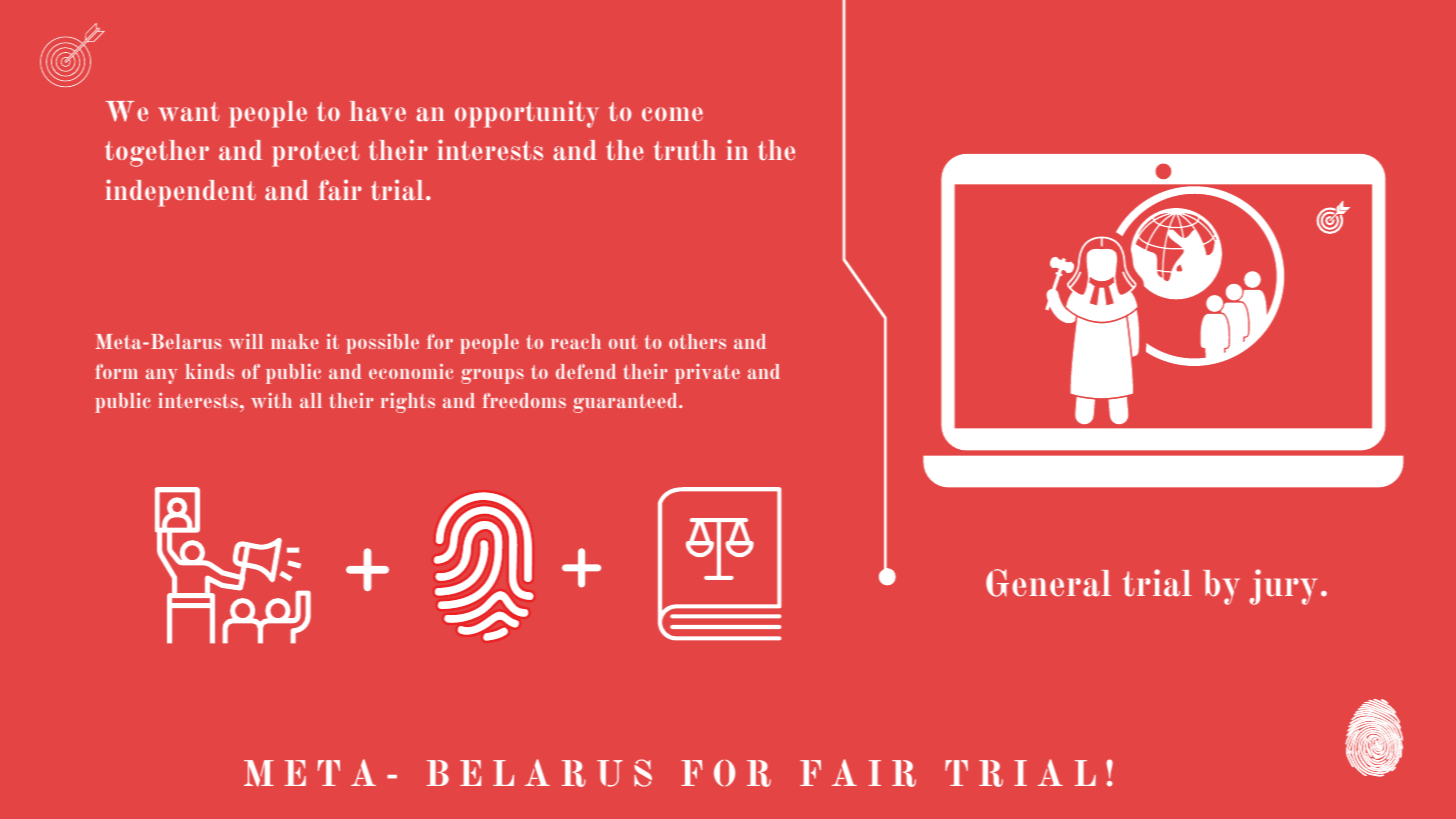 The width and height of the document is (1456, 819). What do you see at coordinates (623, 342) in the document?
I see `out` at bounding box center [623, 342].
